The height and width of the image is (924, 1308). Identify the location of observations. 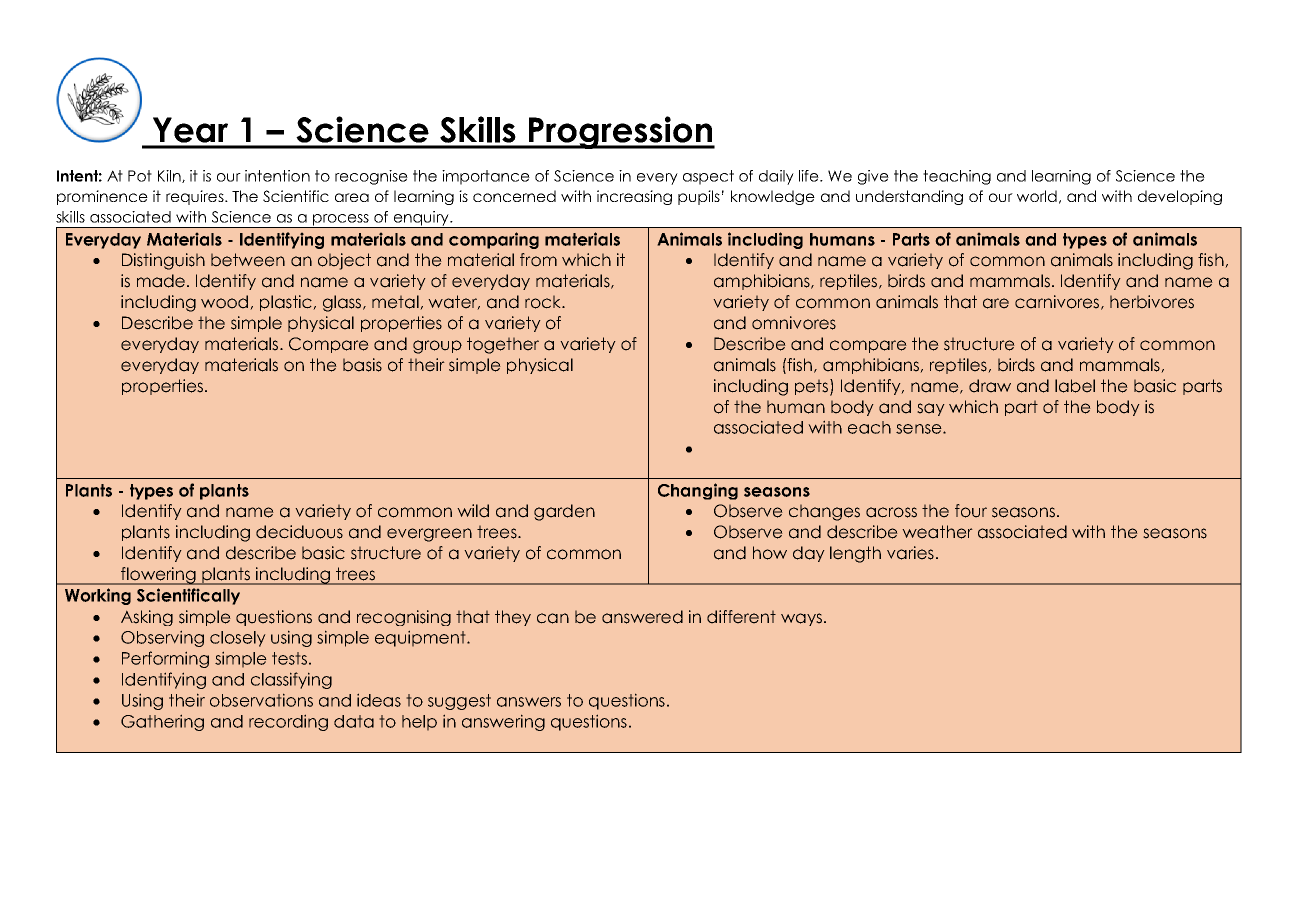
(261, 700).
